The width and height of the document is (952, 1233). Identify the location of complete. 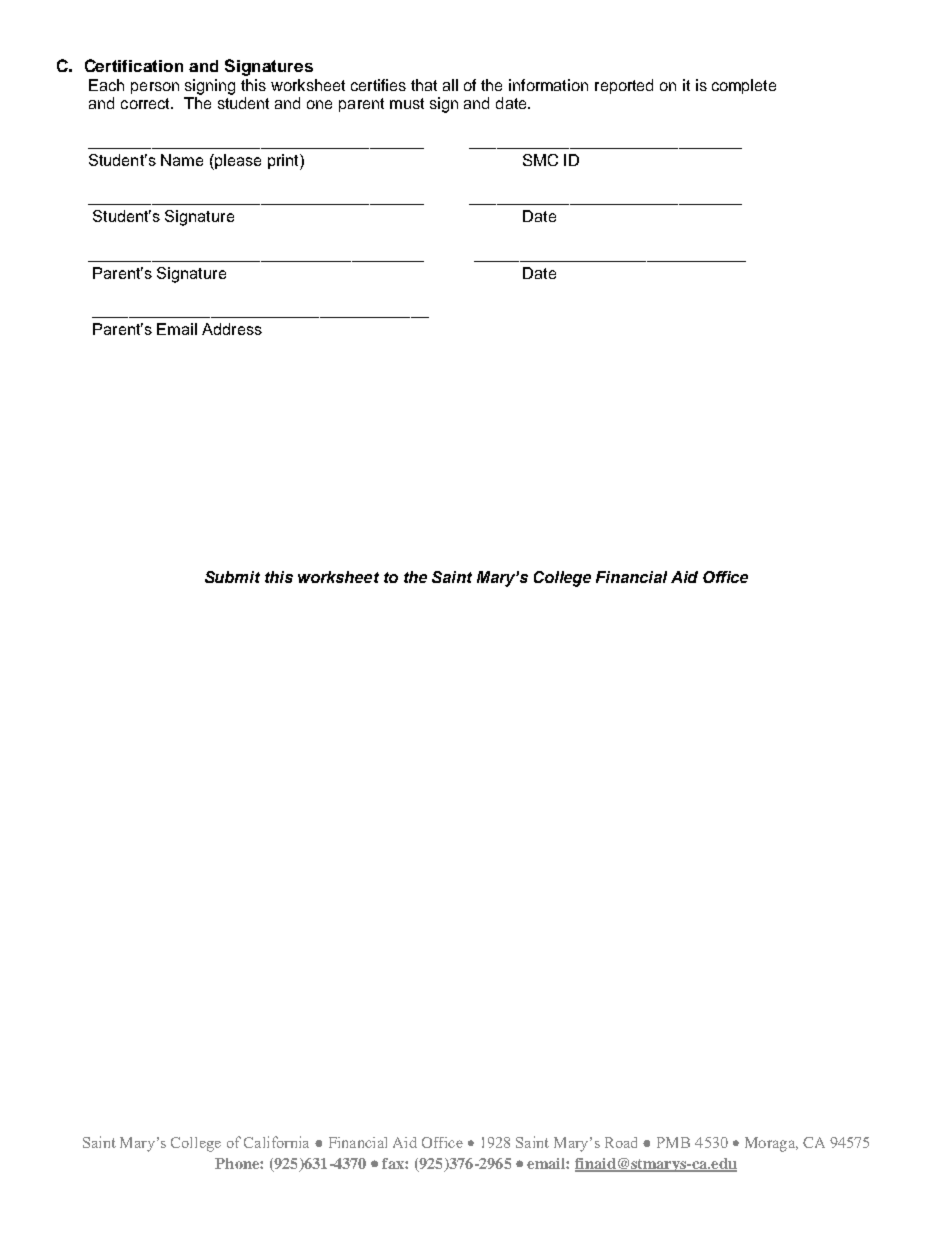
(744, 86).
